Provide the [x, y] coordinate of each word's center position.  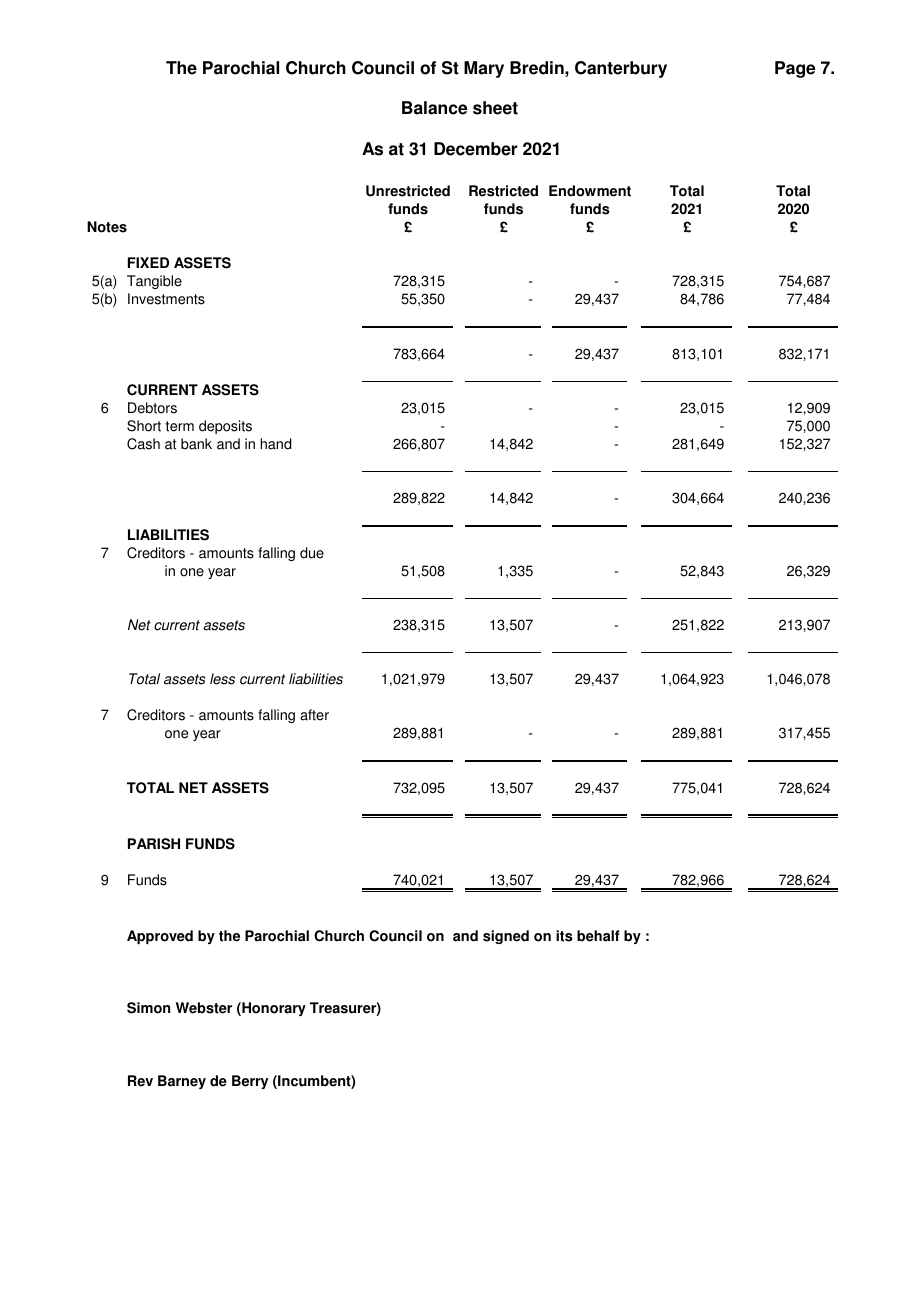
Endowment [590, 191]
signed [506, 937]
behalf [598, 936]
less [222, 679]
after [314, 715]
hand [275, 444]
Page [795, 69]
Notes [107, 227]
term [180, 426]
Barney [182, 1082]
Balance [434, 108]
